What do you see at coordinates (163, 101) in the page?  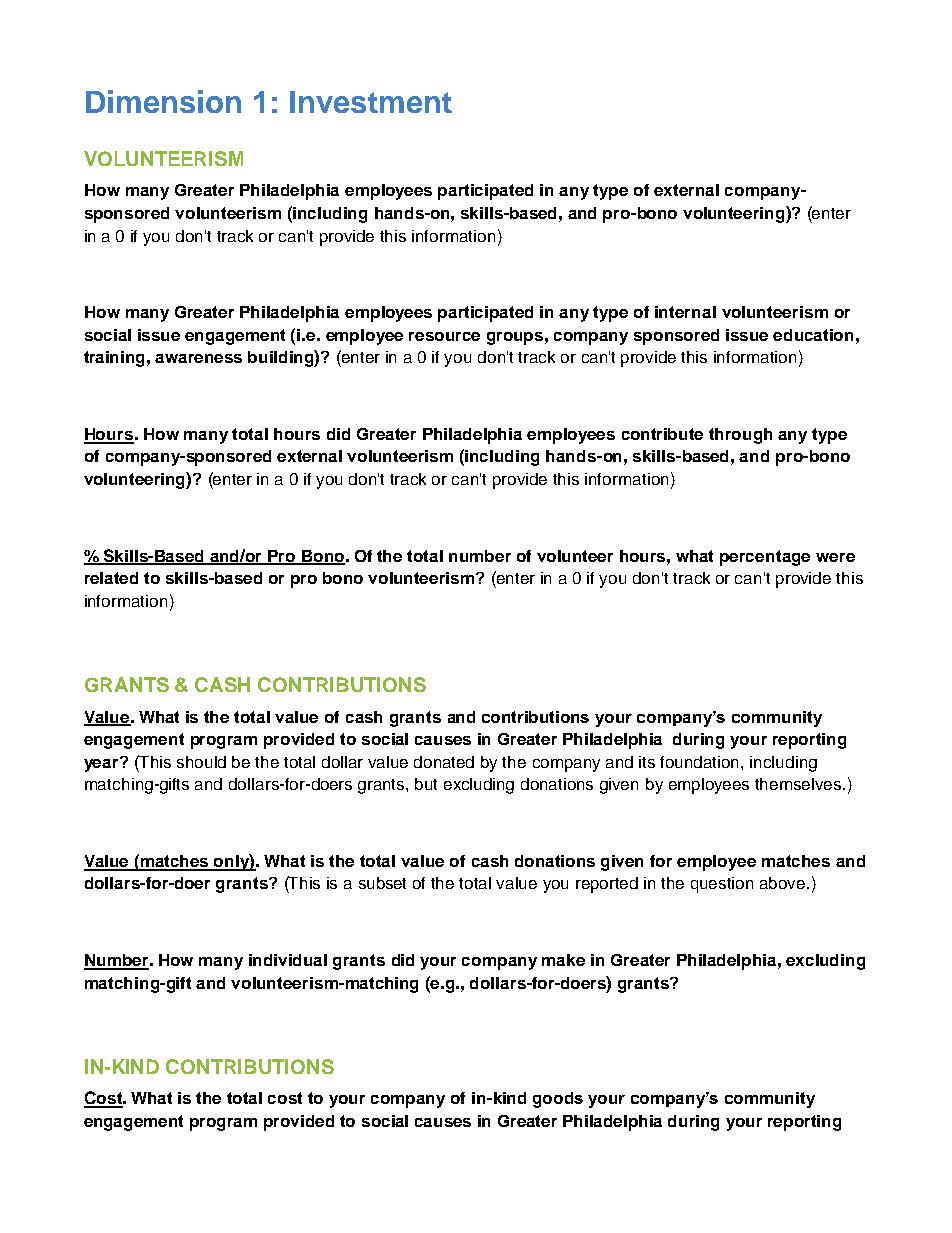 I see `Dimension` at bounding box center [163, 101].
